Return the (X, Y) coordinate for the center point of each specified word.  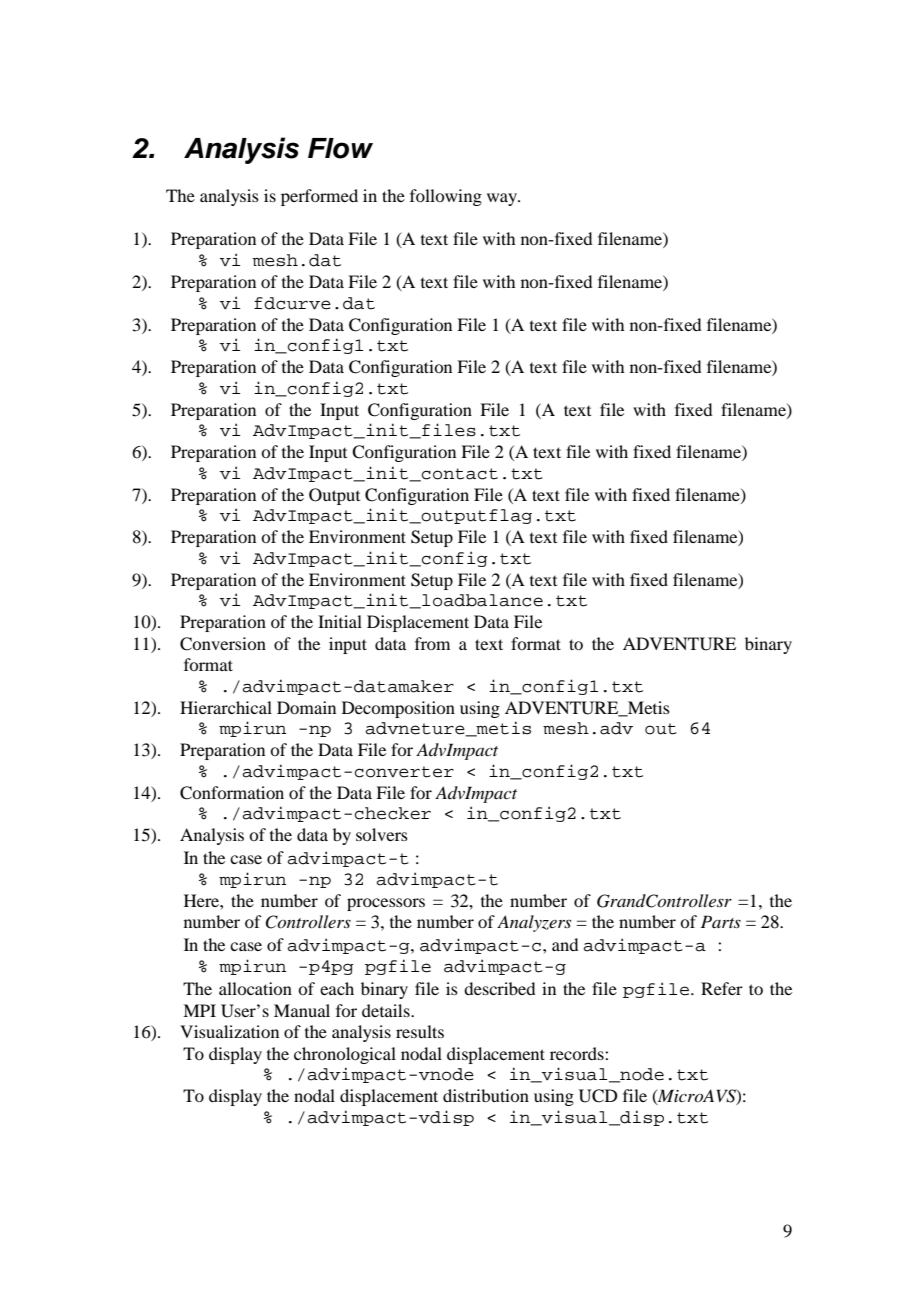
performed (319, 197)
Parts (721, 921)
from (432, 643)
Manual (302, 1010)
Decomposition (398, 709)
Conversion (223, 644)
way (503, 199)
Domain (306, 707)
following (446, 197)
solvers (382, 834)
